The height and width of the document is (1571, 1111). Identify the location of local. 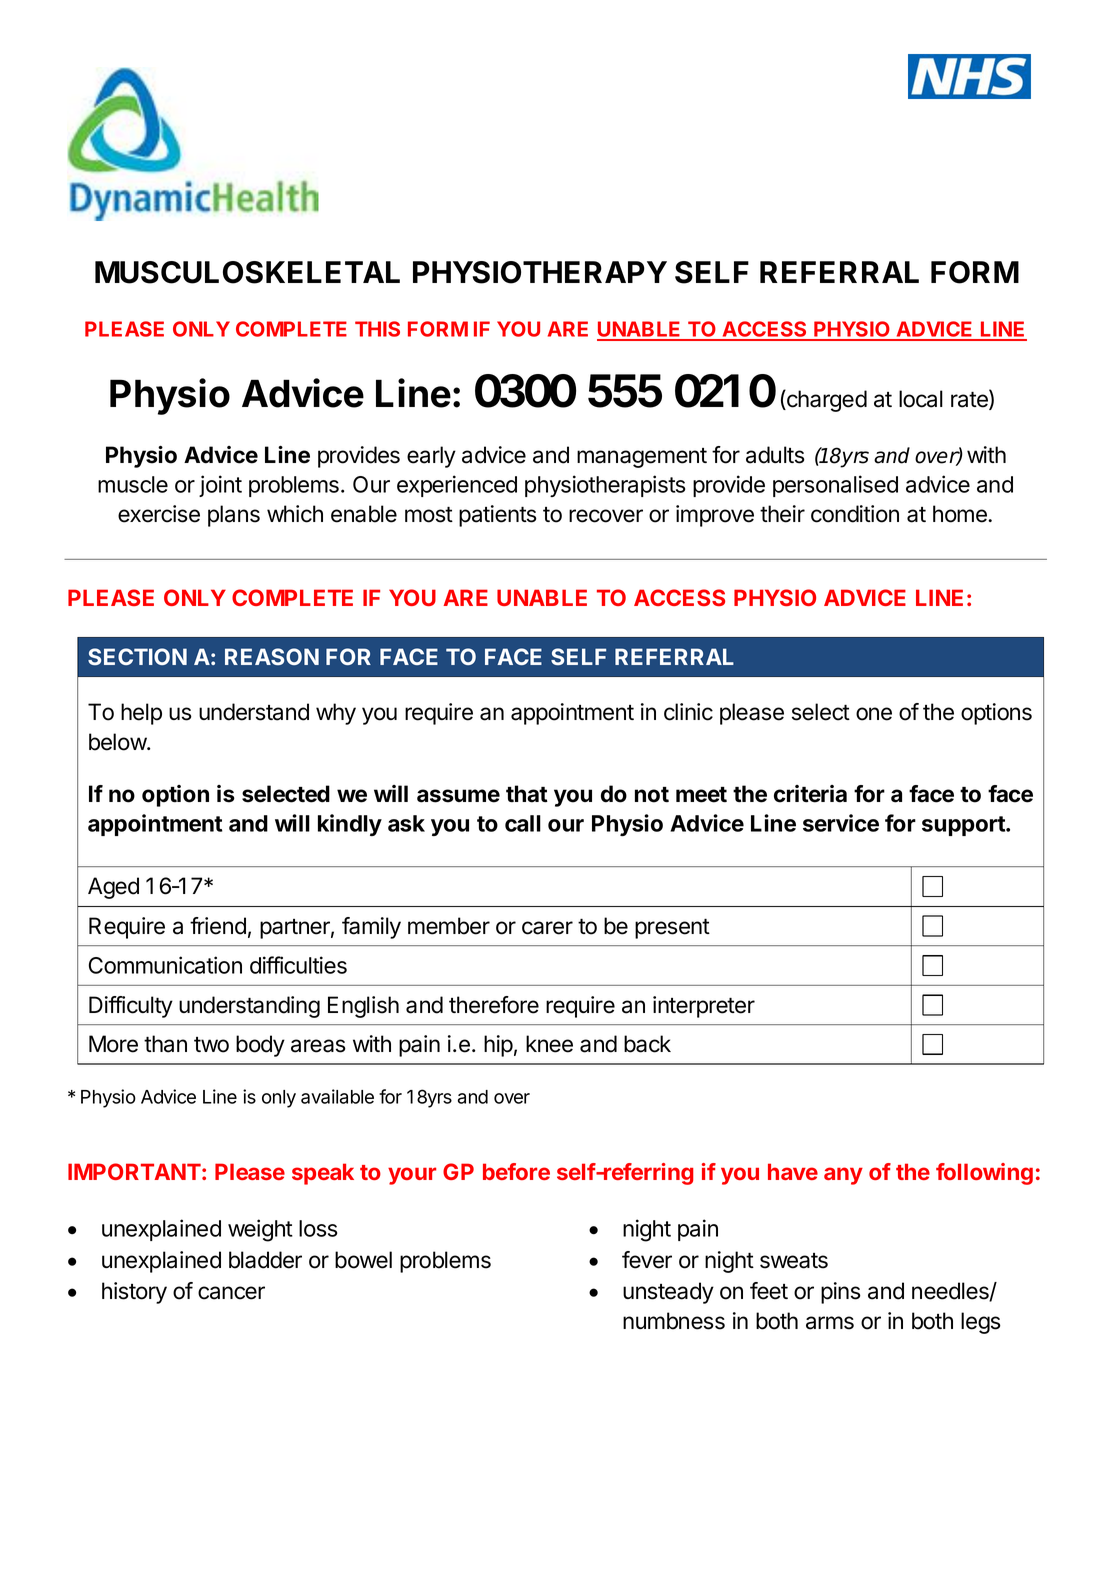
(921, 399).
